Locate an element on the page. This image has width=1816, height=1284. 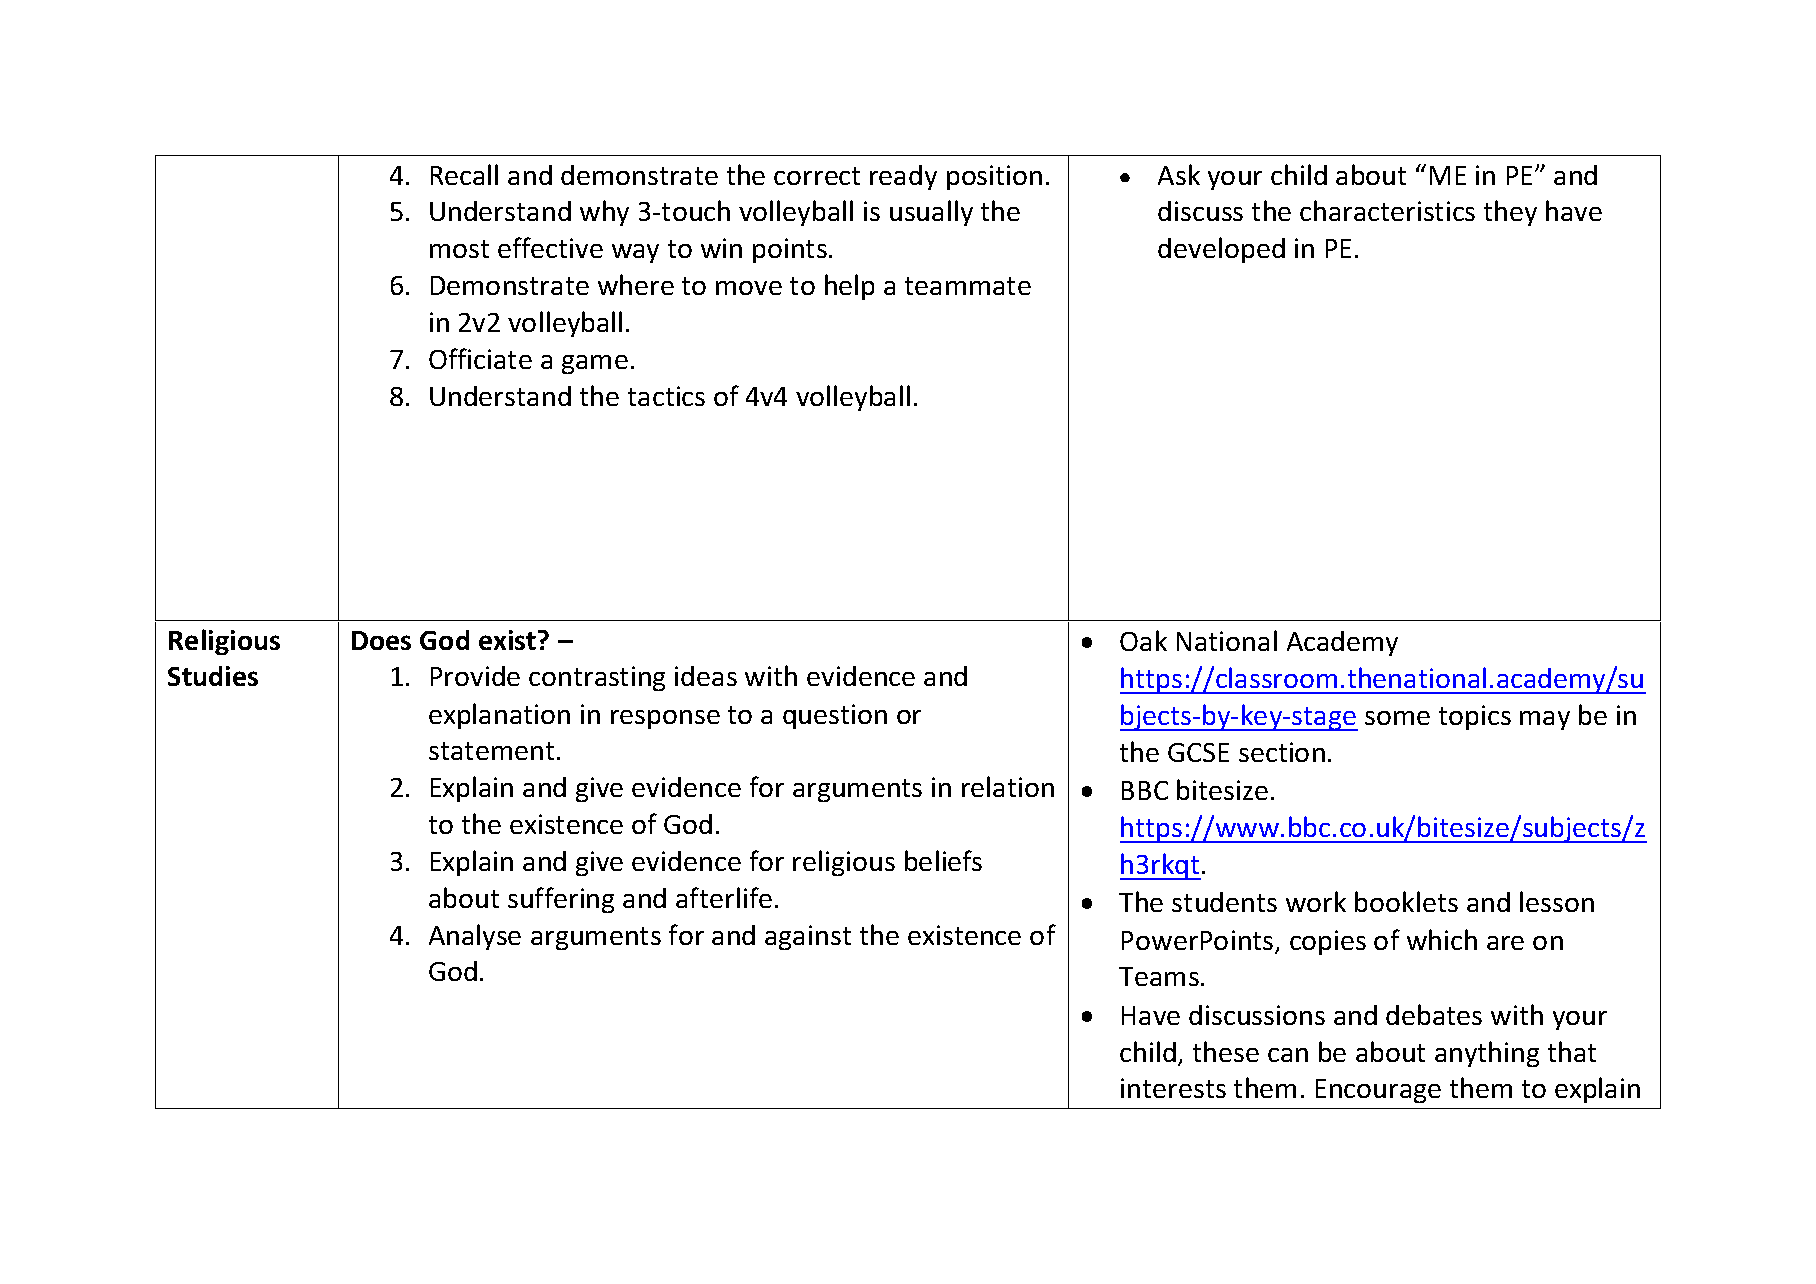
Recall is located at coordinates (464, 174).
